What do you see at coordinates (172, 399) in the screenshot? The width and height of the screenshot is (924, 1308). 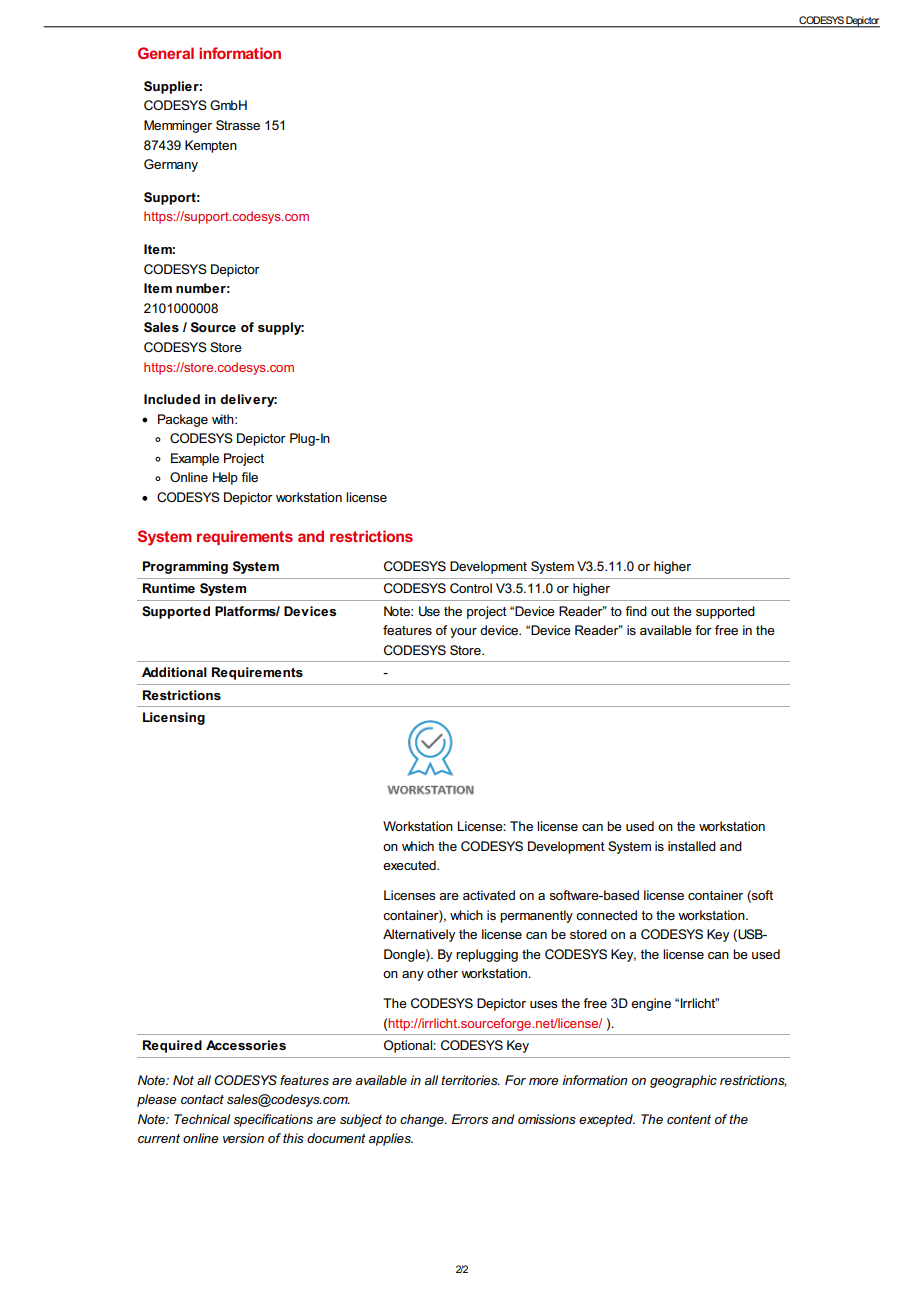 I see `Included` at bounding box center [172, 399].
